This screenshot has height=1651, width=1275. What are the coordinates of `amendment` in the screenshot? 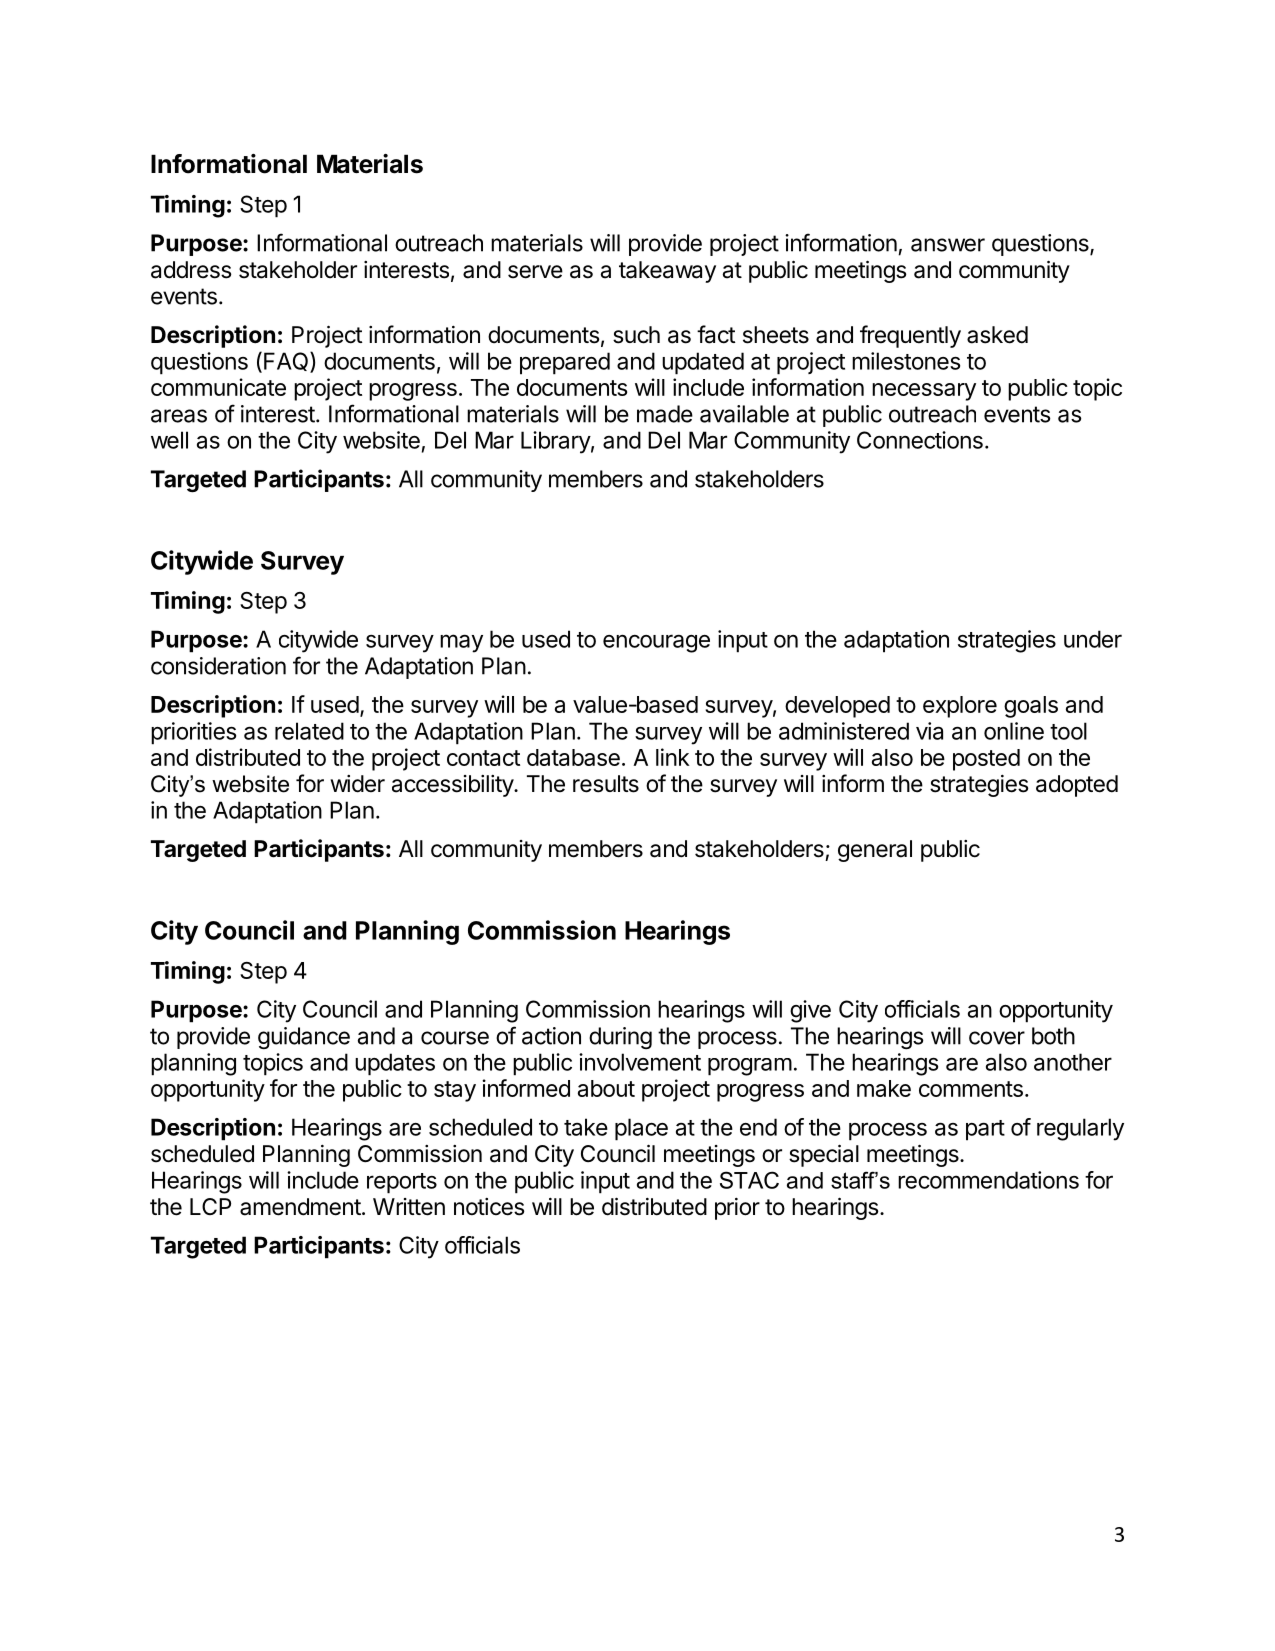 It's located at (300, 1207).
